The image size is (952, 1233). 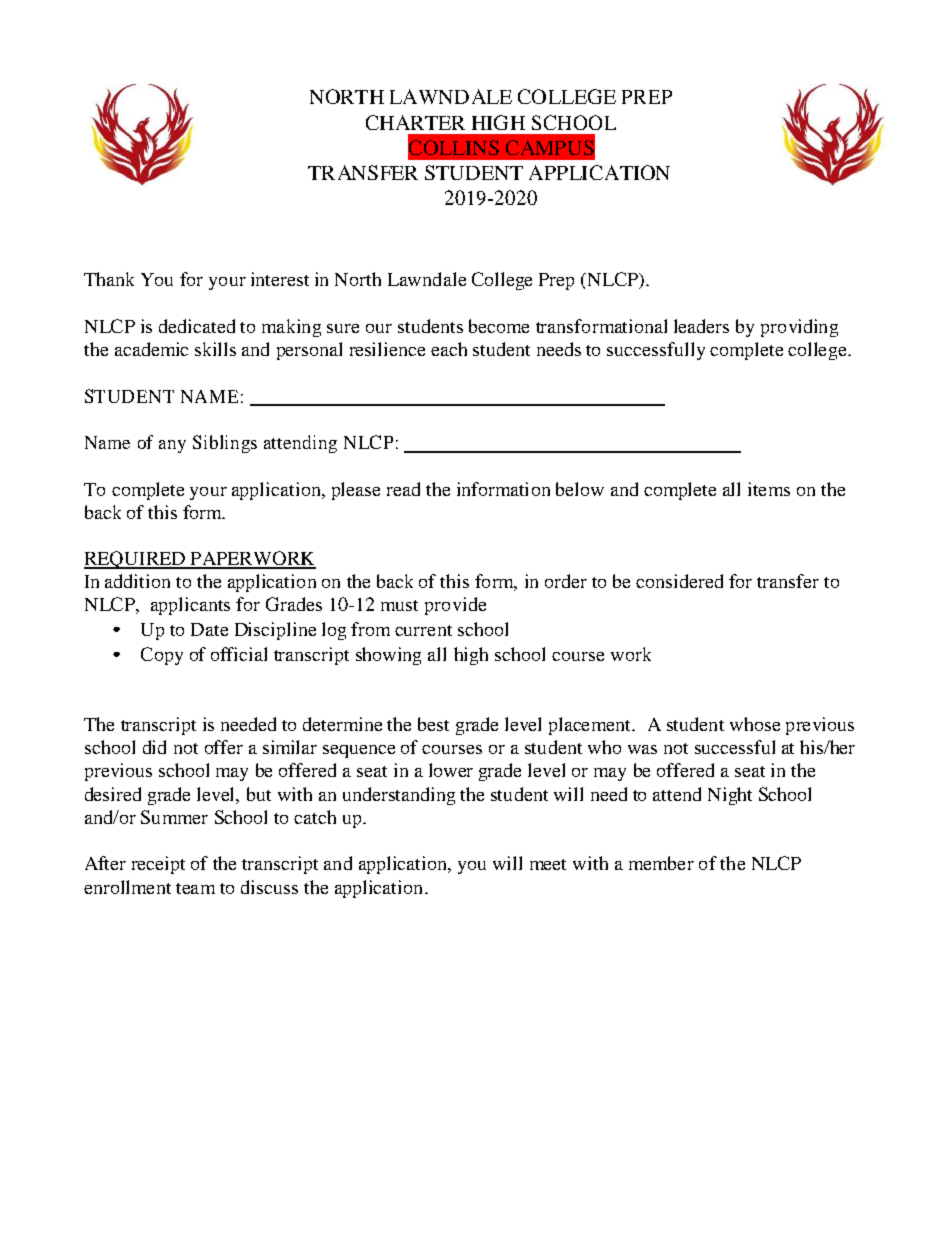 I want to click on interest, so click(x=280, y=279).
